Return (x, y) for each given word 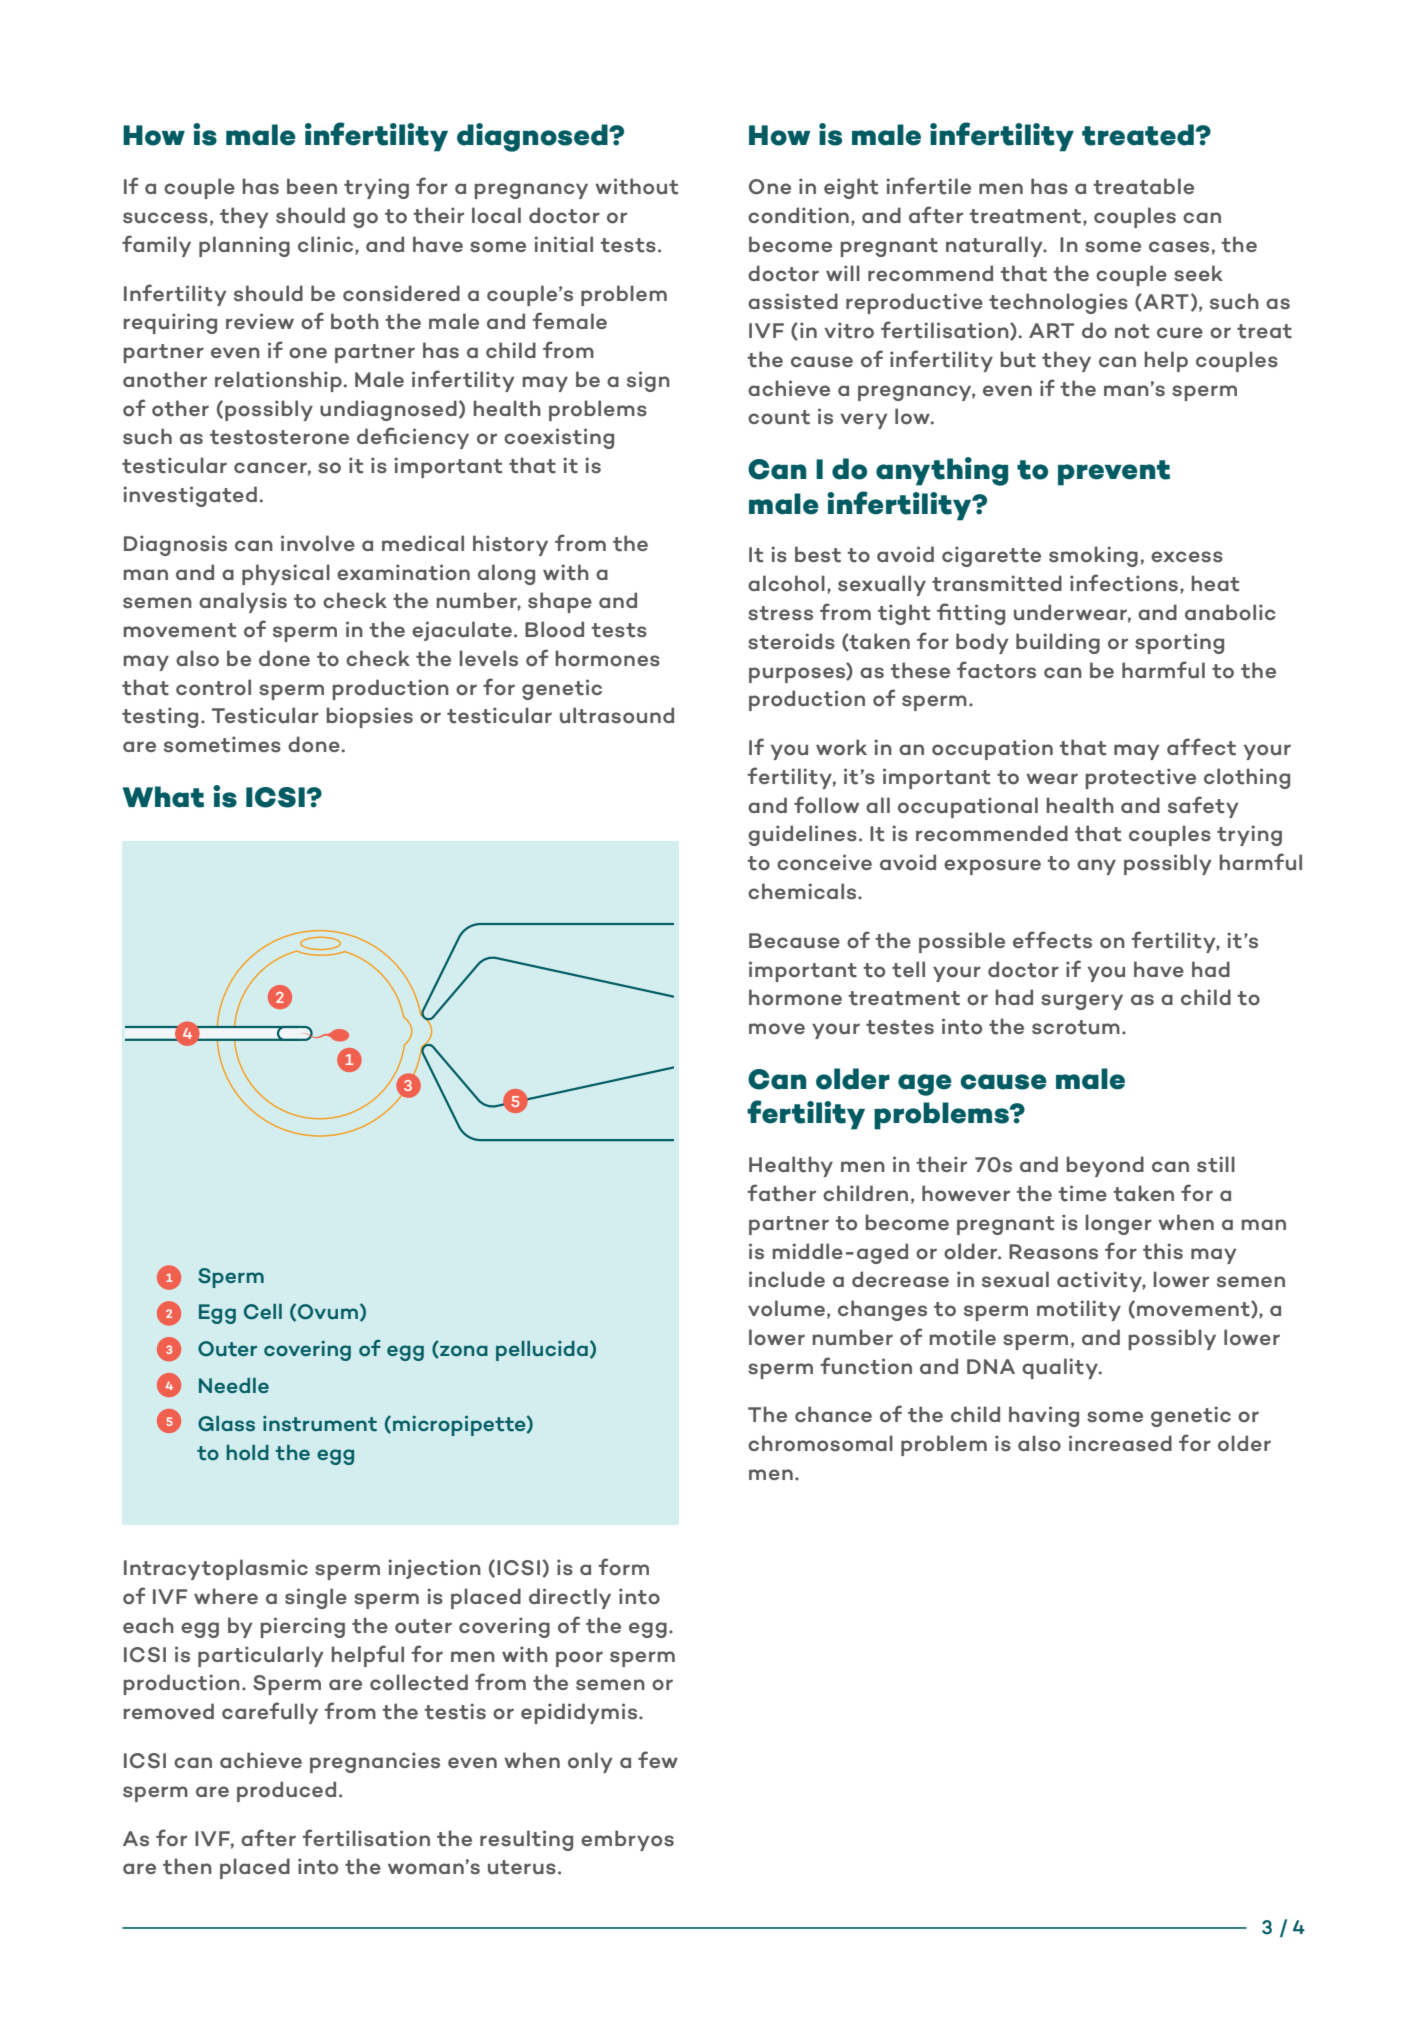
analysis (243, 602)
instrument (320, 1424)
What (163, 797)
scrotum (1076, 1027)
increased (1120, 1443)
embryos (627, 1840)
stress (780, 613)
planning (244, 246)
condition (798, 215)
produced (286, 1791)
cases (1179, 247)
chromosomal (820, 1443)
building (1058, 643)
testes (900, 1027)
